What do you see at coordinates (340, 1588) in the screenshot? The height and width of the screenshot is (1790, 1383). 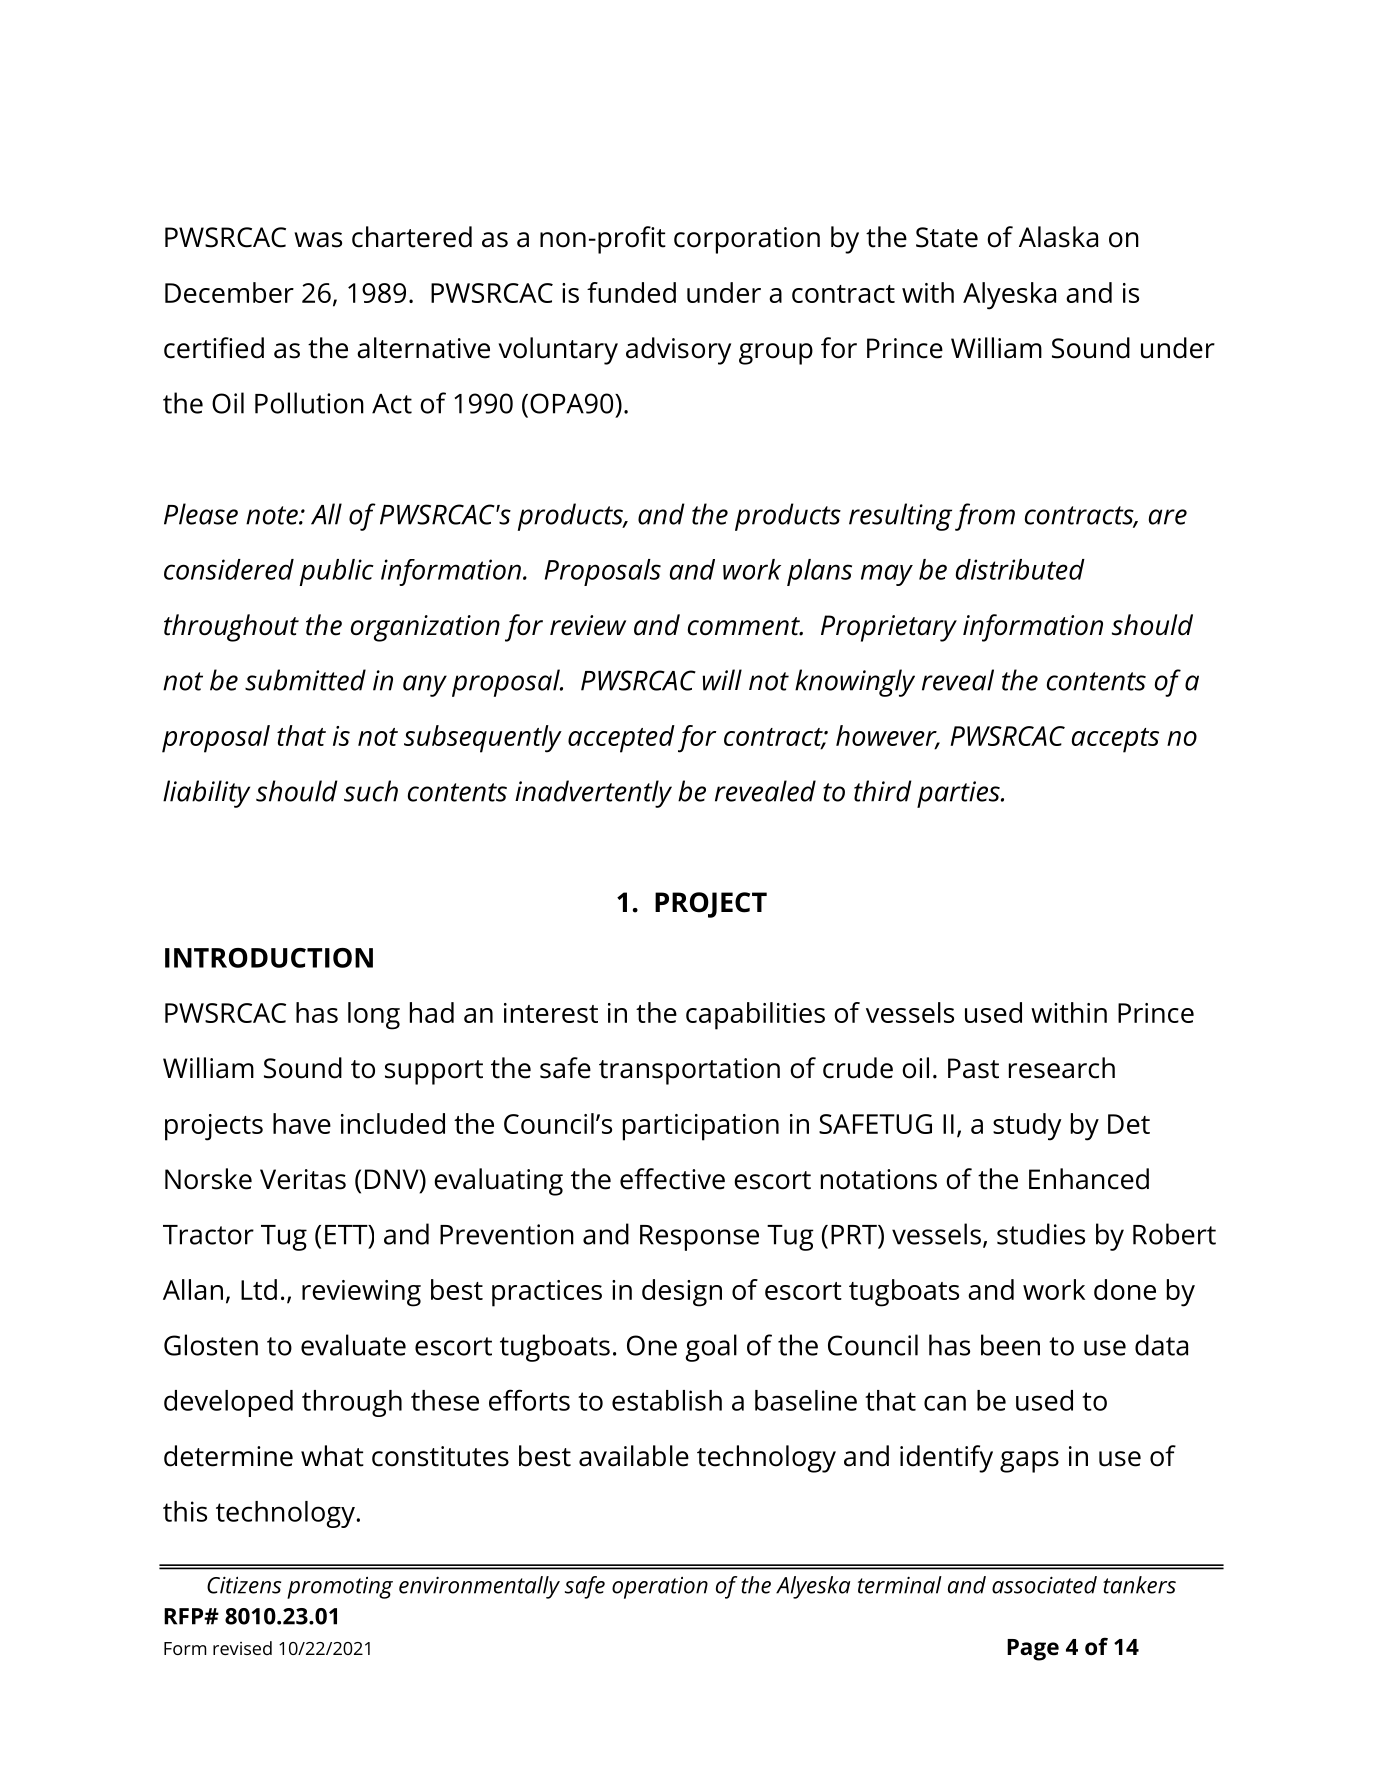 I see `promoting` at bounding box center [340, 1588].
